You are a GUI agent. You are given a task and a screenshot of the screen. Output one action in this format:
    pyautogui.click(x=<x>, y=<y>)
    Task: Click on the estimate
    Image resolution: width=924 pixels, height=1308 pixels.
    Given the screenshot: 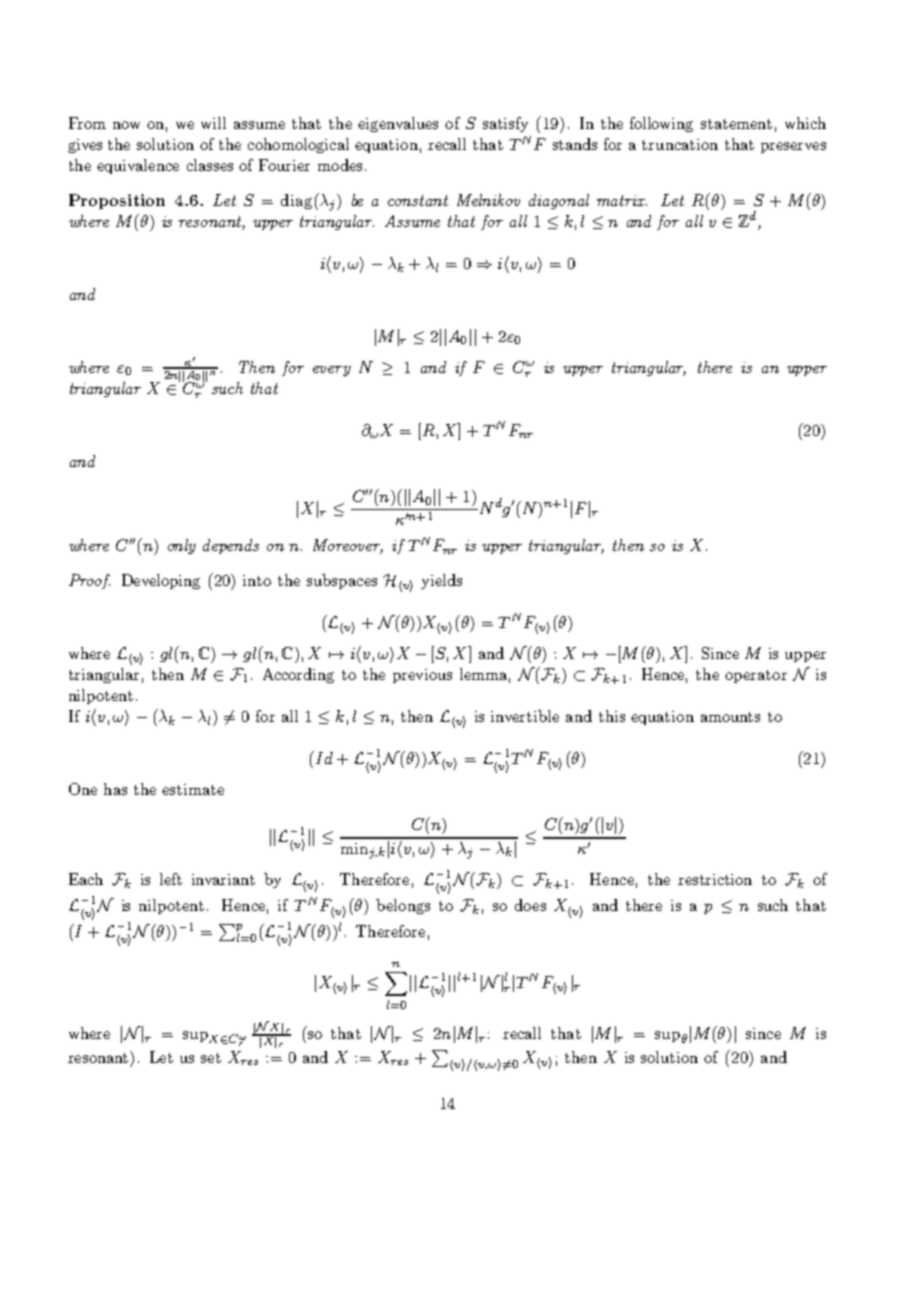 What is the action you would take?
    pyautogui.click(x=193, y=789)
